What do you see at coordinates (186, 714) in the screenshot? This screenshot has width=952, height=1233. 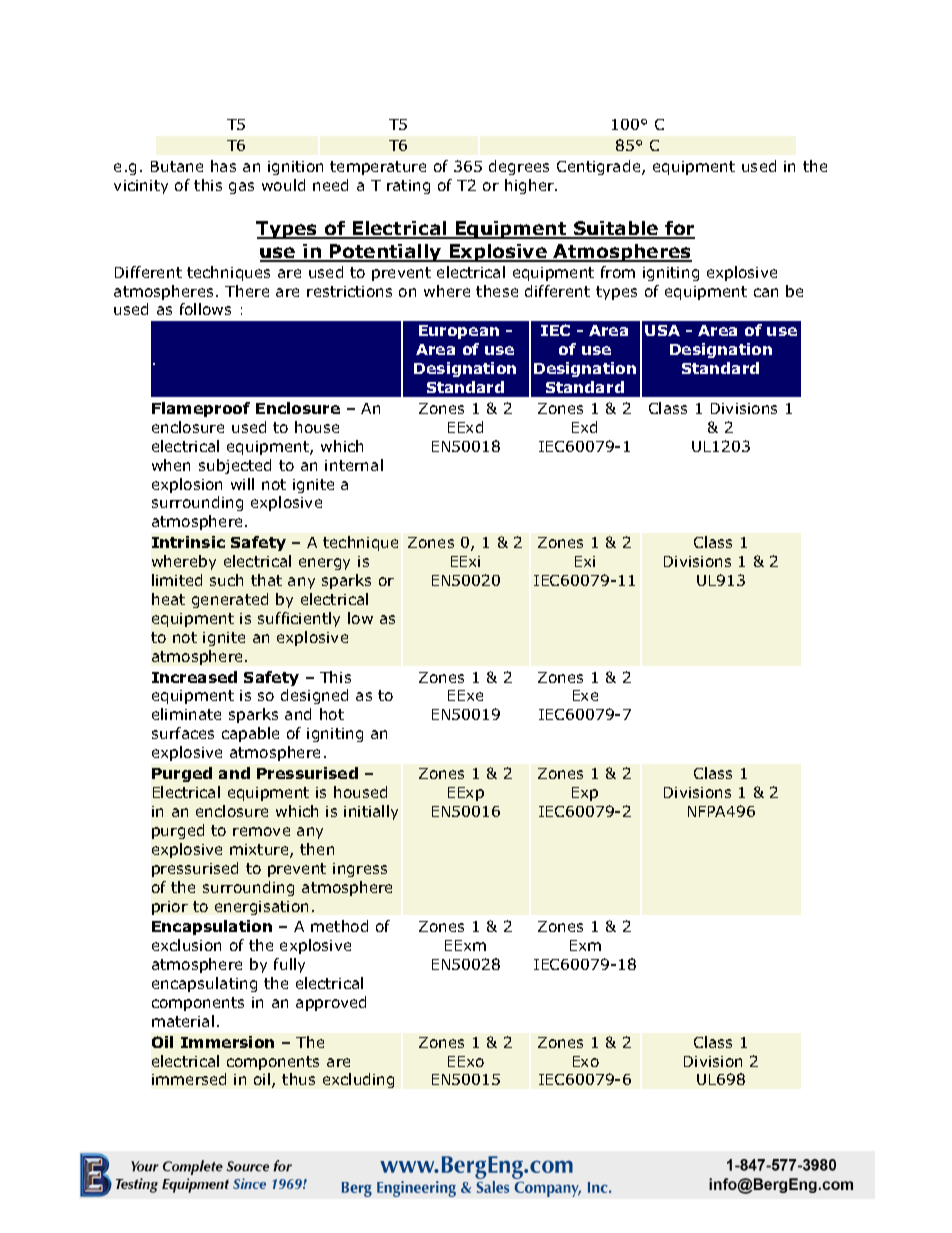 I see `eliminate` at bounding box center [186, 714].
